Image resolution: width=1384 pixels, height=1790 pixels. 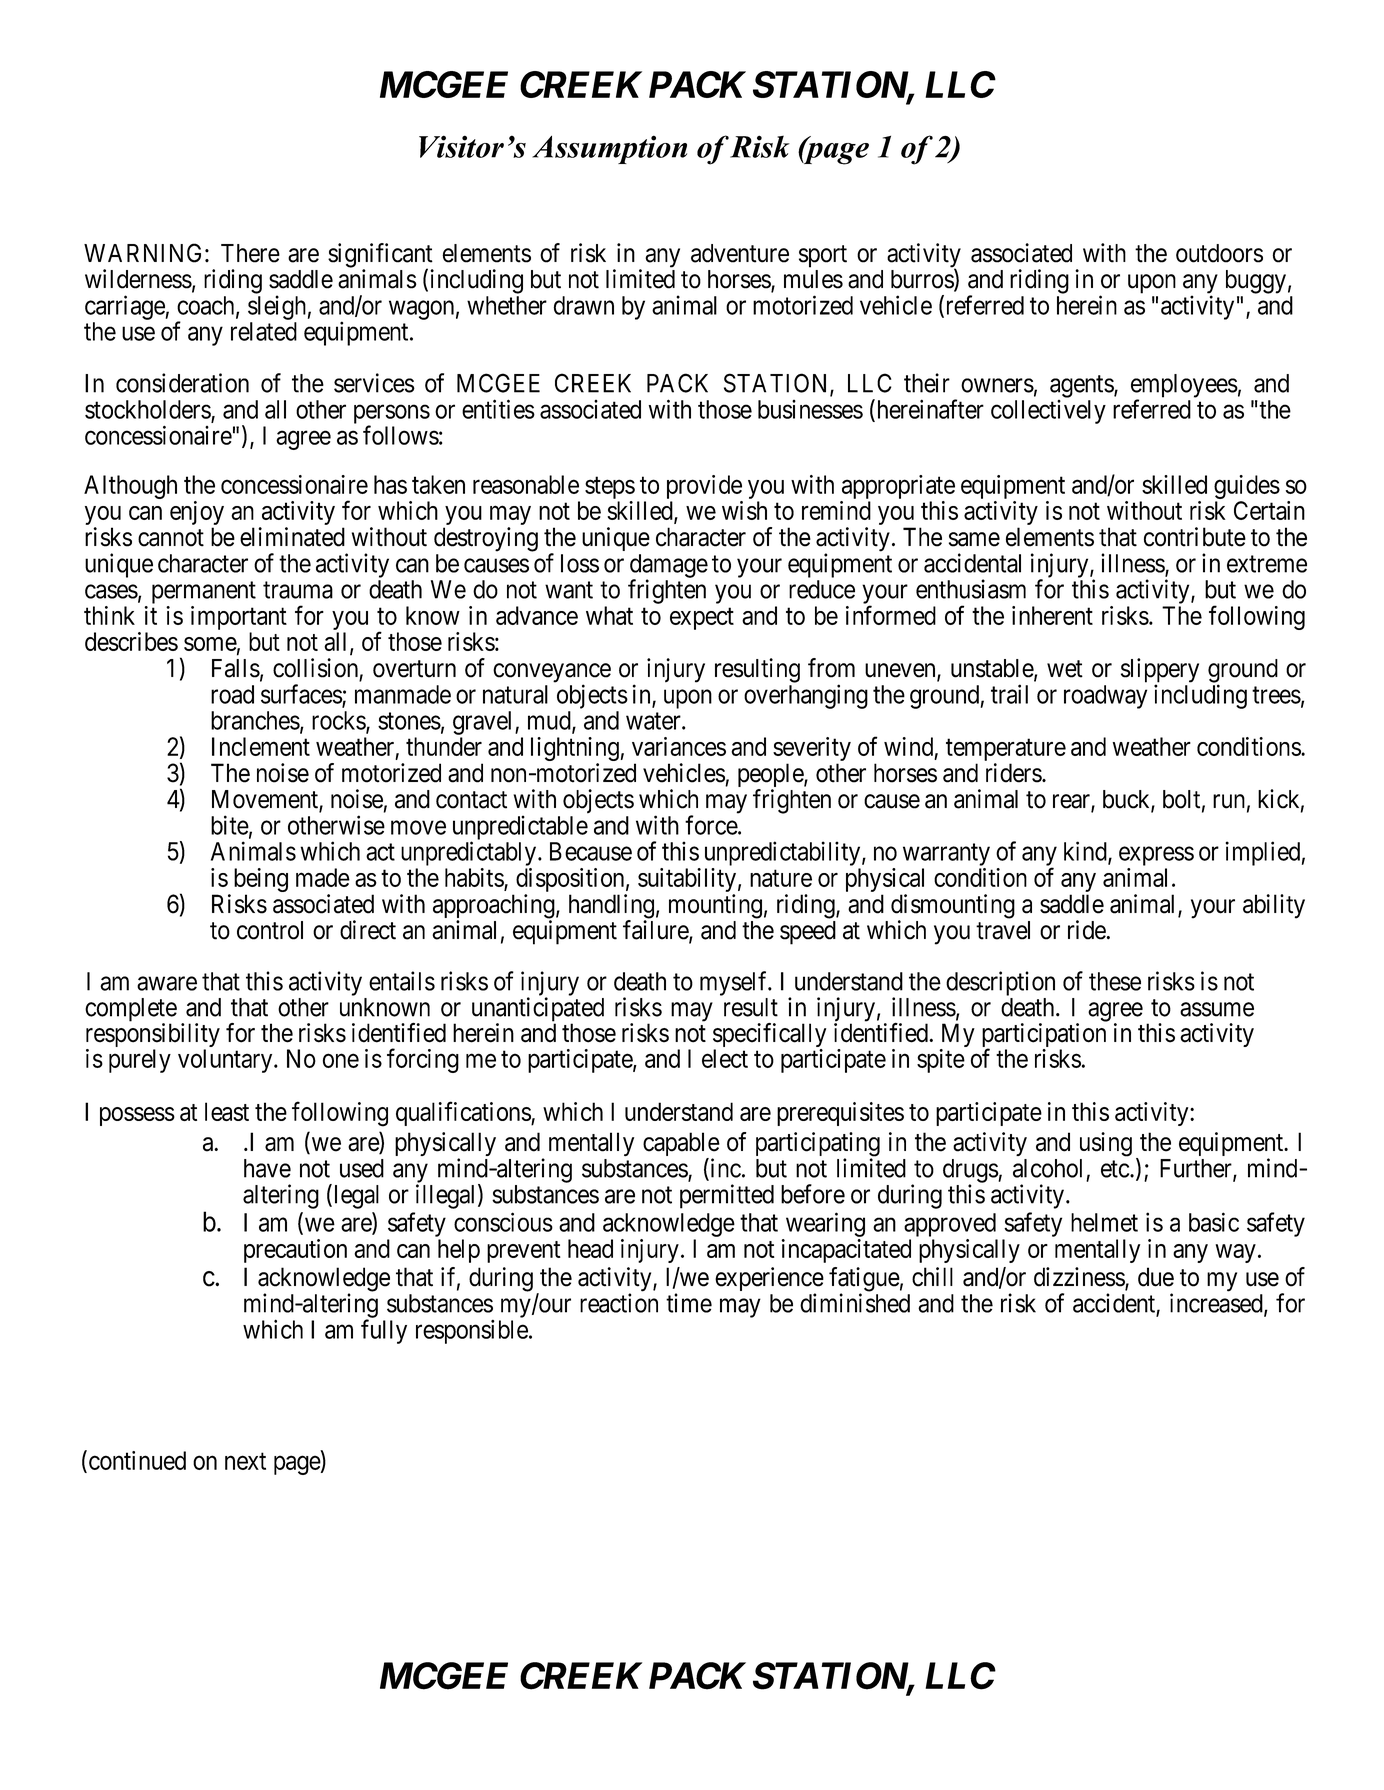 What do you see at coordinates (712, 825) in the page?
I see `force` at bounding box center [712, 825].
